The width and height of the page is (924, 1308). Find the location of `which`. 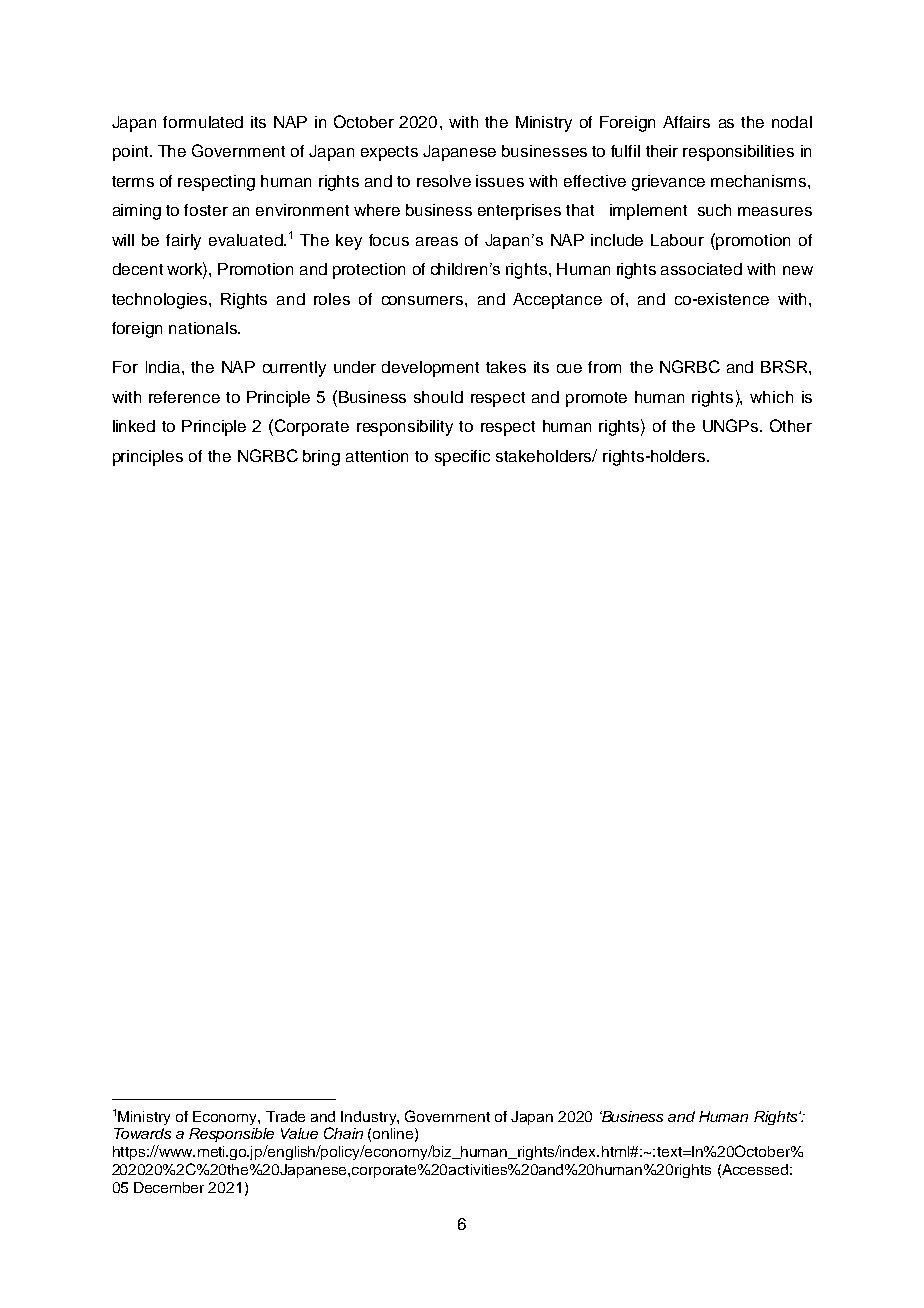

which is located at coordinates (771, 397).
